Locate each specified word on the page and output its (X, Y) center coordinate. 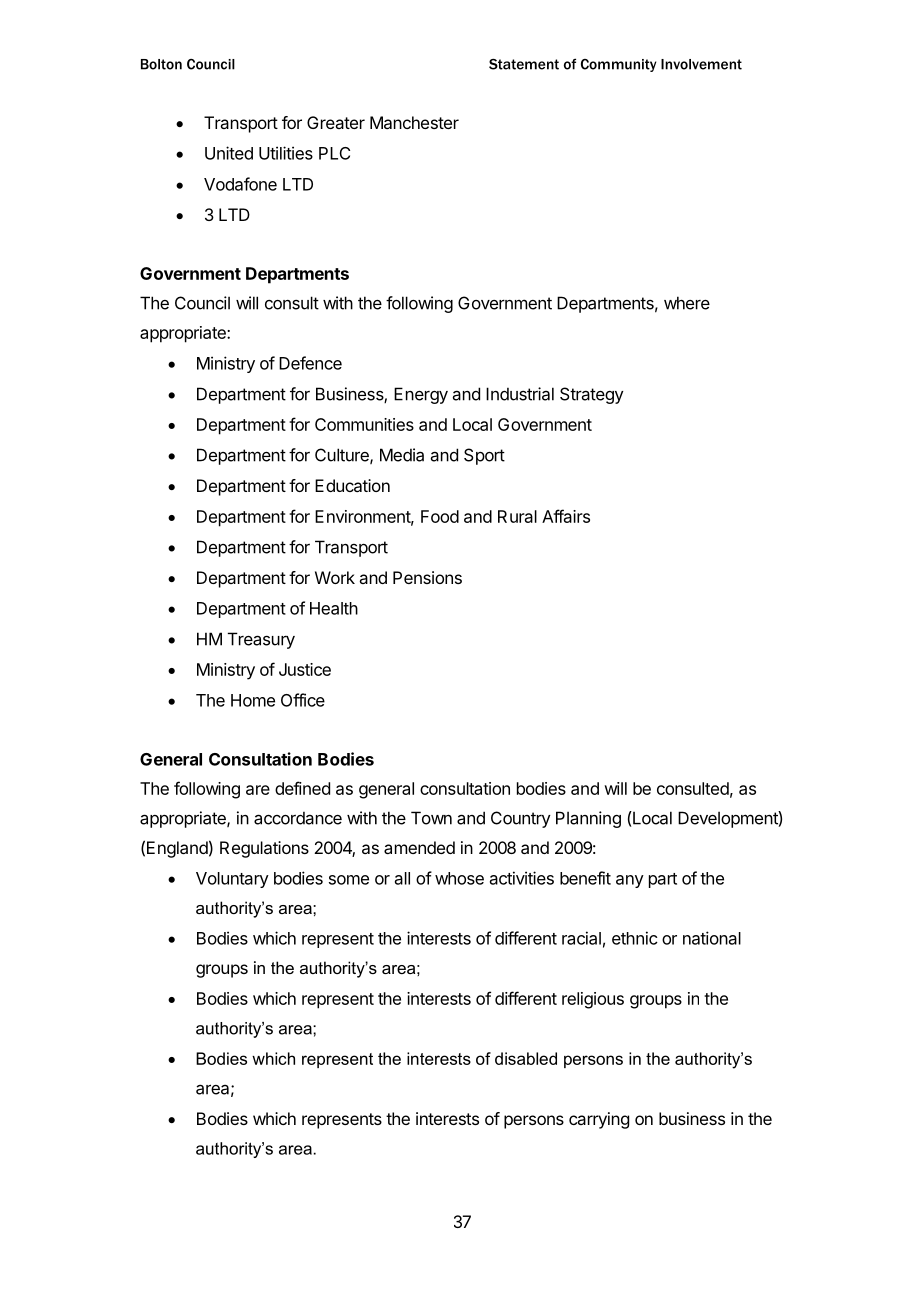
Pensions (427, 577)
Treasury (261, 640)
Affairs (566, 516)
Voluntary (232, 880)
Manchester (414, 122)
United (229, 153)
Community (618, 65)
